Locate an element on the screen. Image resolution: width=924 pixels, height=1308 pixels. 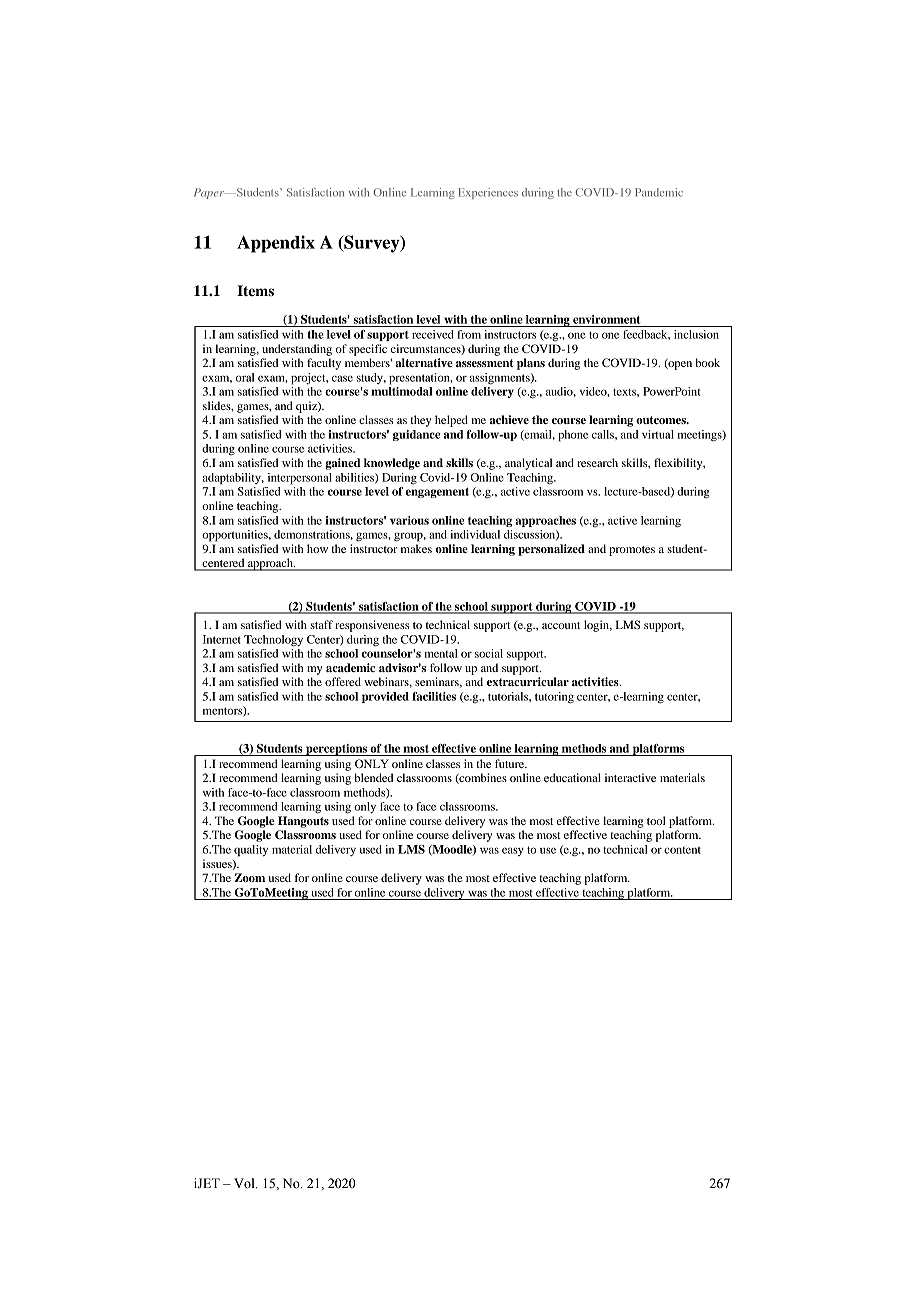
tool is located at coordinates (656, 820).
